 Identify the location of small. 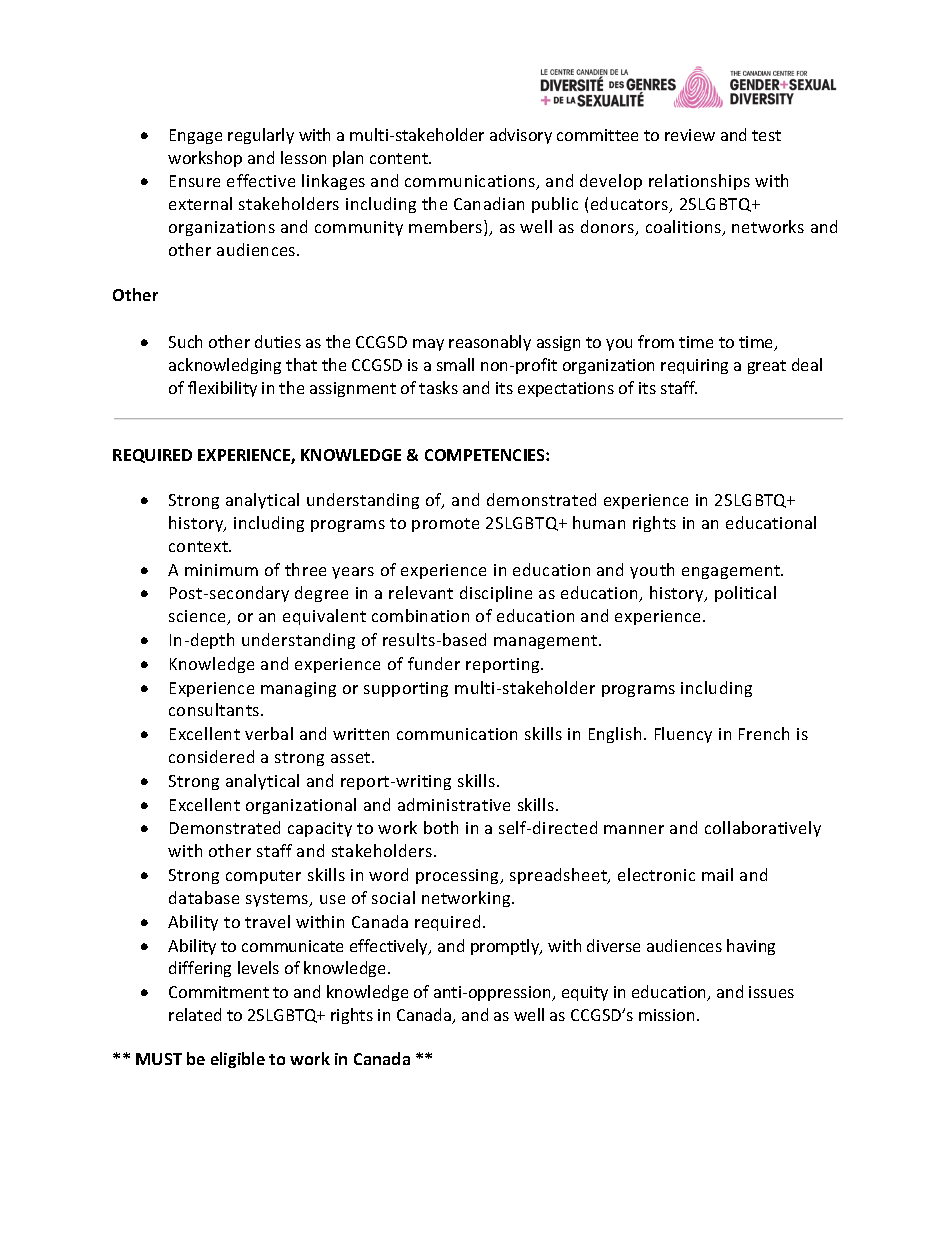
(455, 364).
